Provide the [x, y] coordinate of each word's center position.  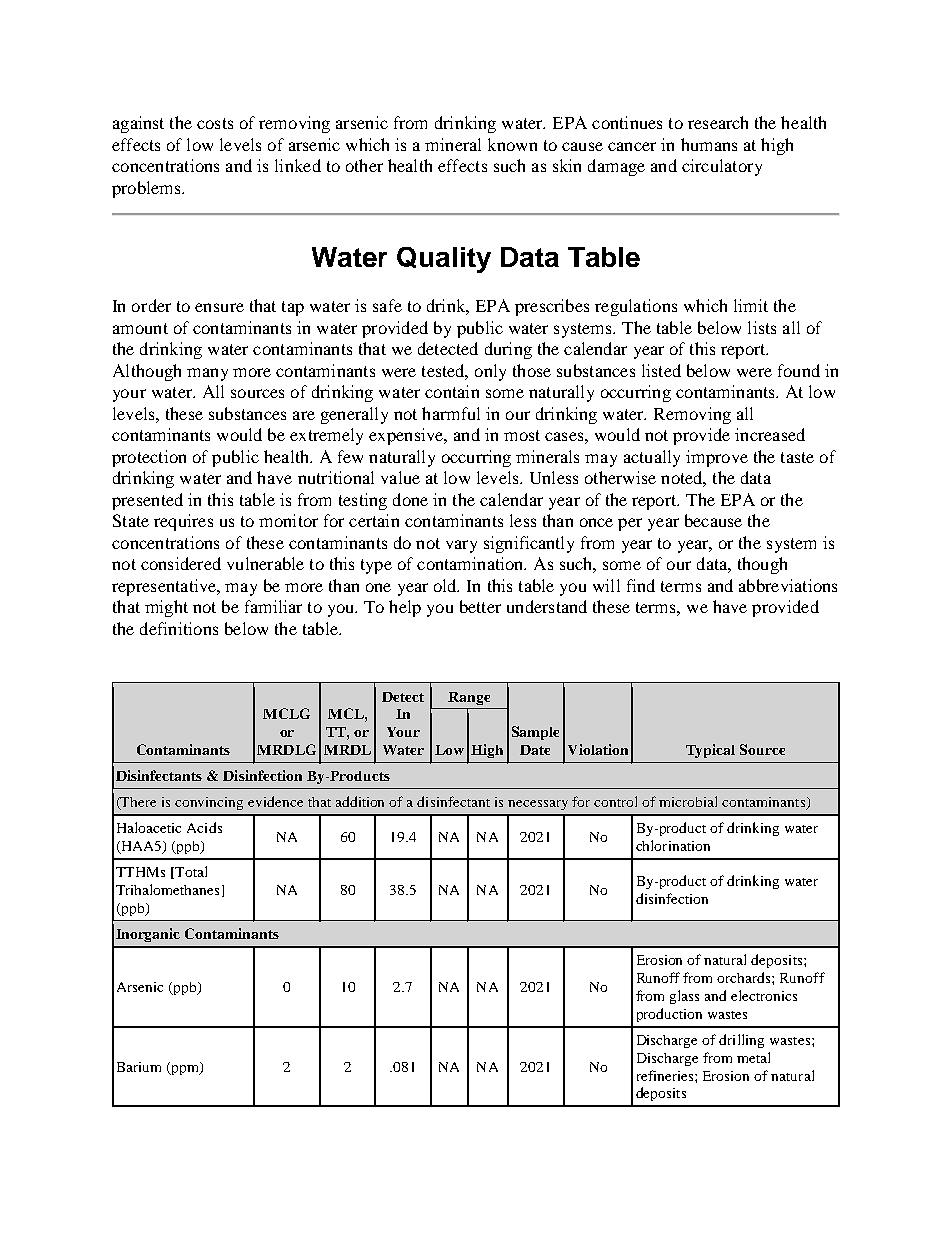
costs [215, 123]
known [512, 144]
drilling [741, 1041]
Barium [139, 1067]
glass [684, 997]
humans [709, 144]
